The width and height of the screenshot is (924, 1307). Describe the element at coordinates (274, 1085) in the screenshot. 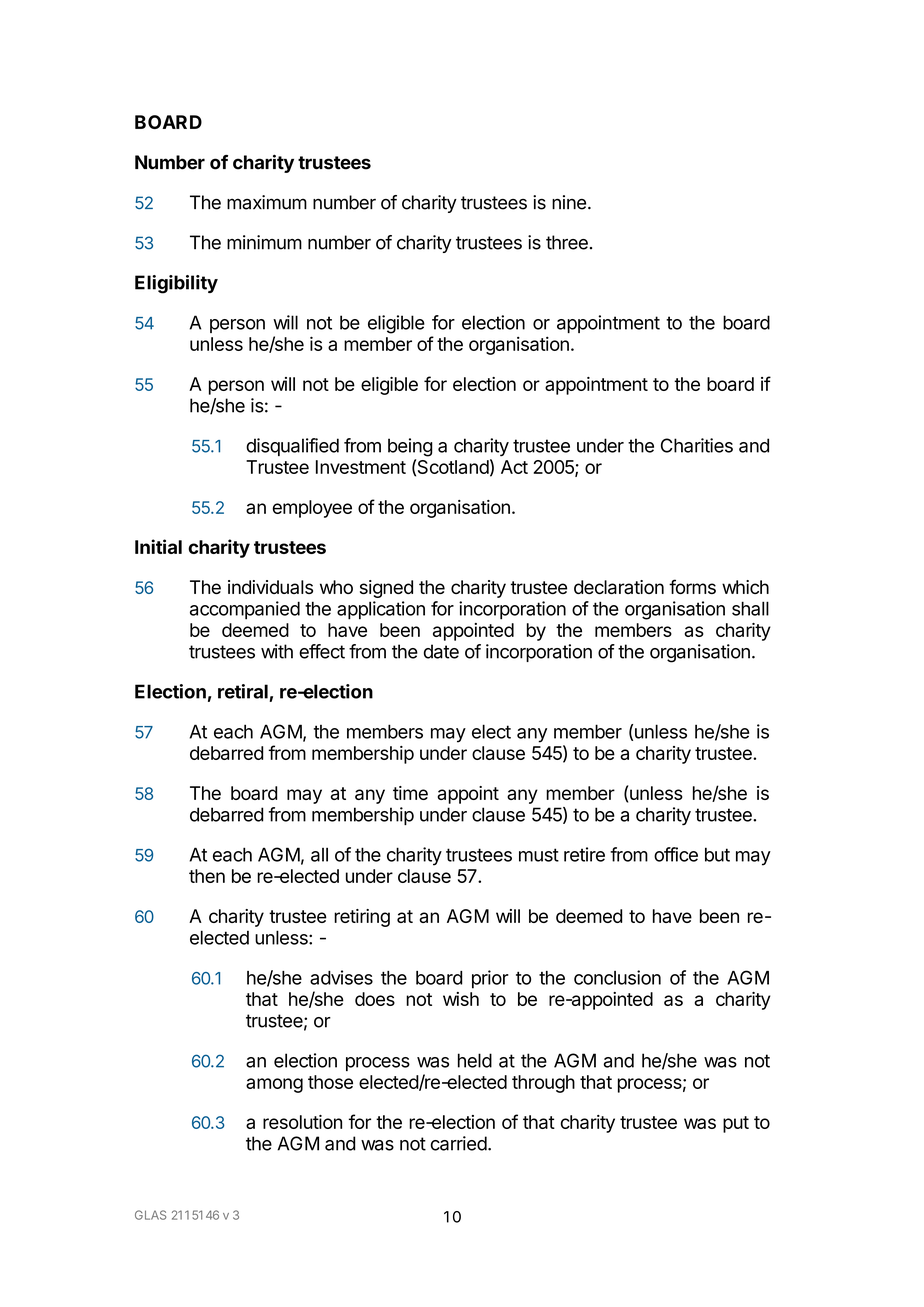

I see `among` at that location.
